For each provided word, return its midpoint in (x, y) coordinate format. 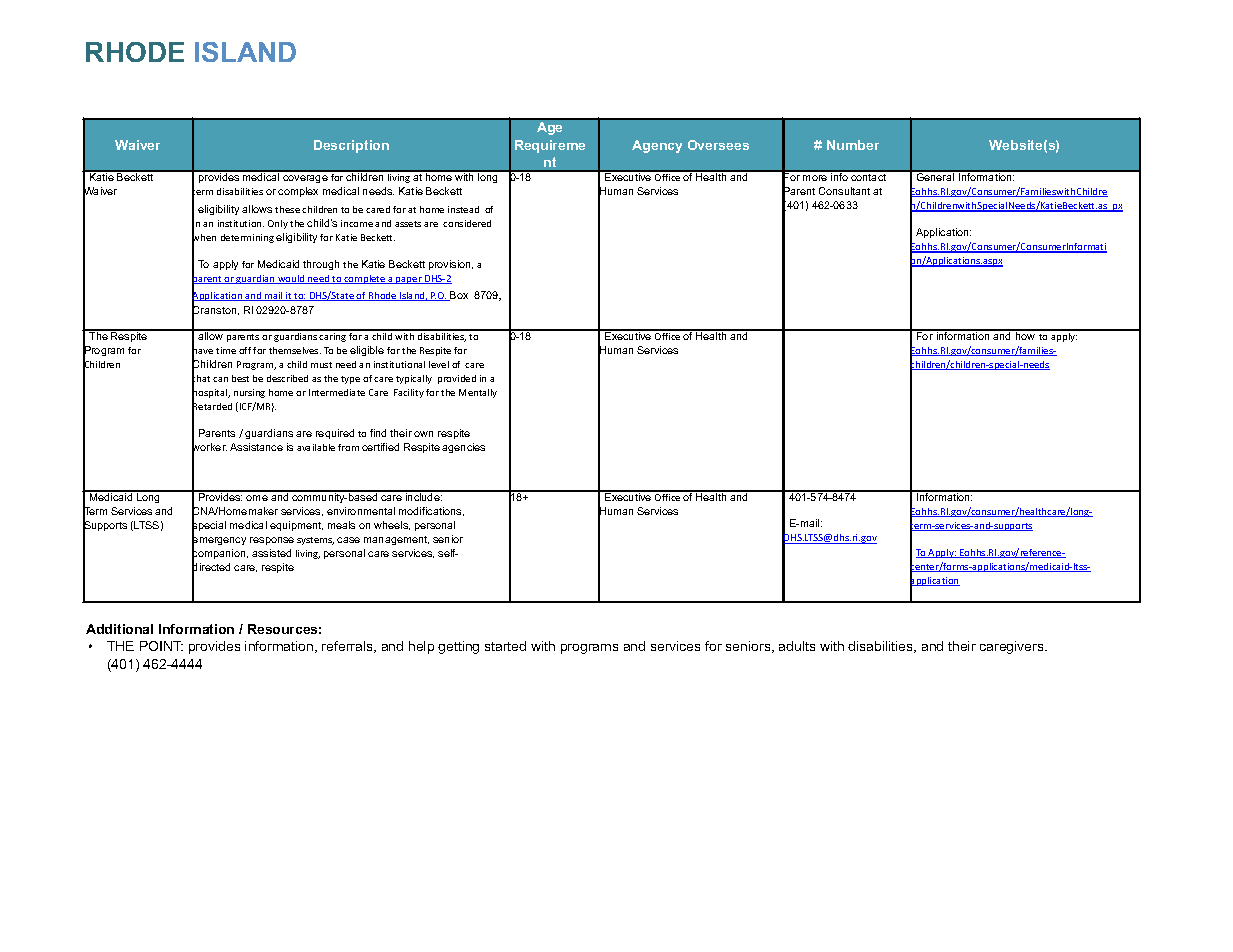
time (226, 350)
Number (853, 145)
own (423, 434)
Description (351, 146)
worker (209, 447)
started (505, 646)
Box (458, 296)
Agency (657, 146)
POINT (161, 646)
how (1026, 335)
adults (797, 646)
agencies (463, 448)
